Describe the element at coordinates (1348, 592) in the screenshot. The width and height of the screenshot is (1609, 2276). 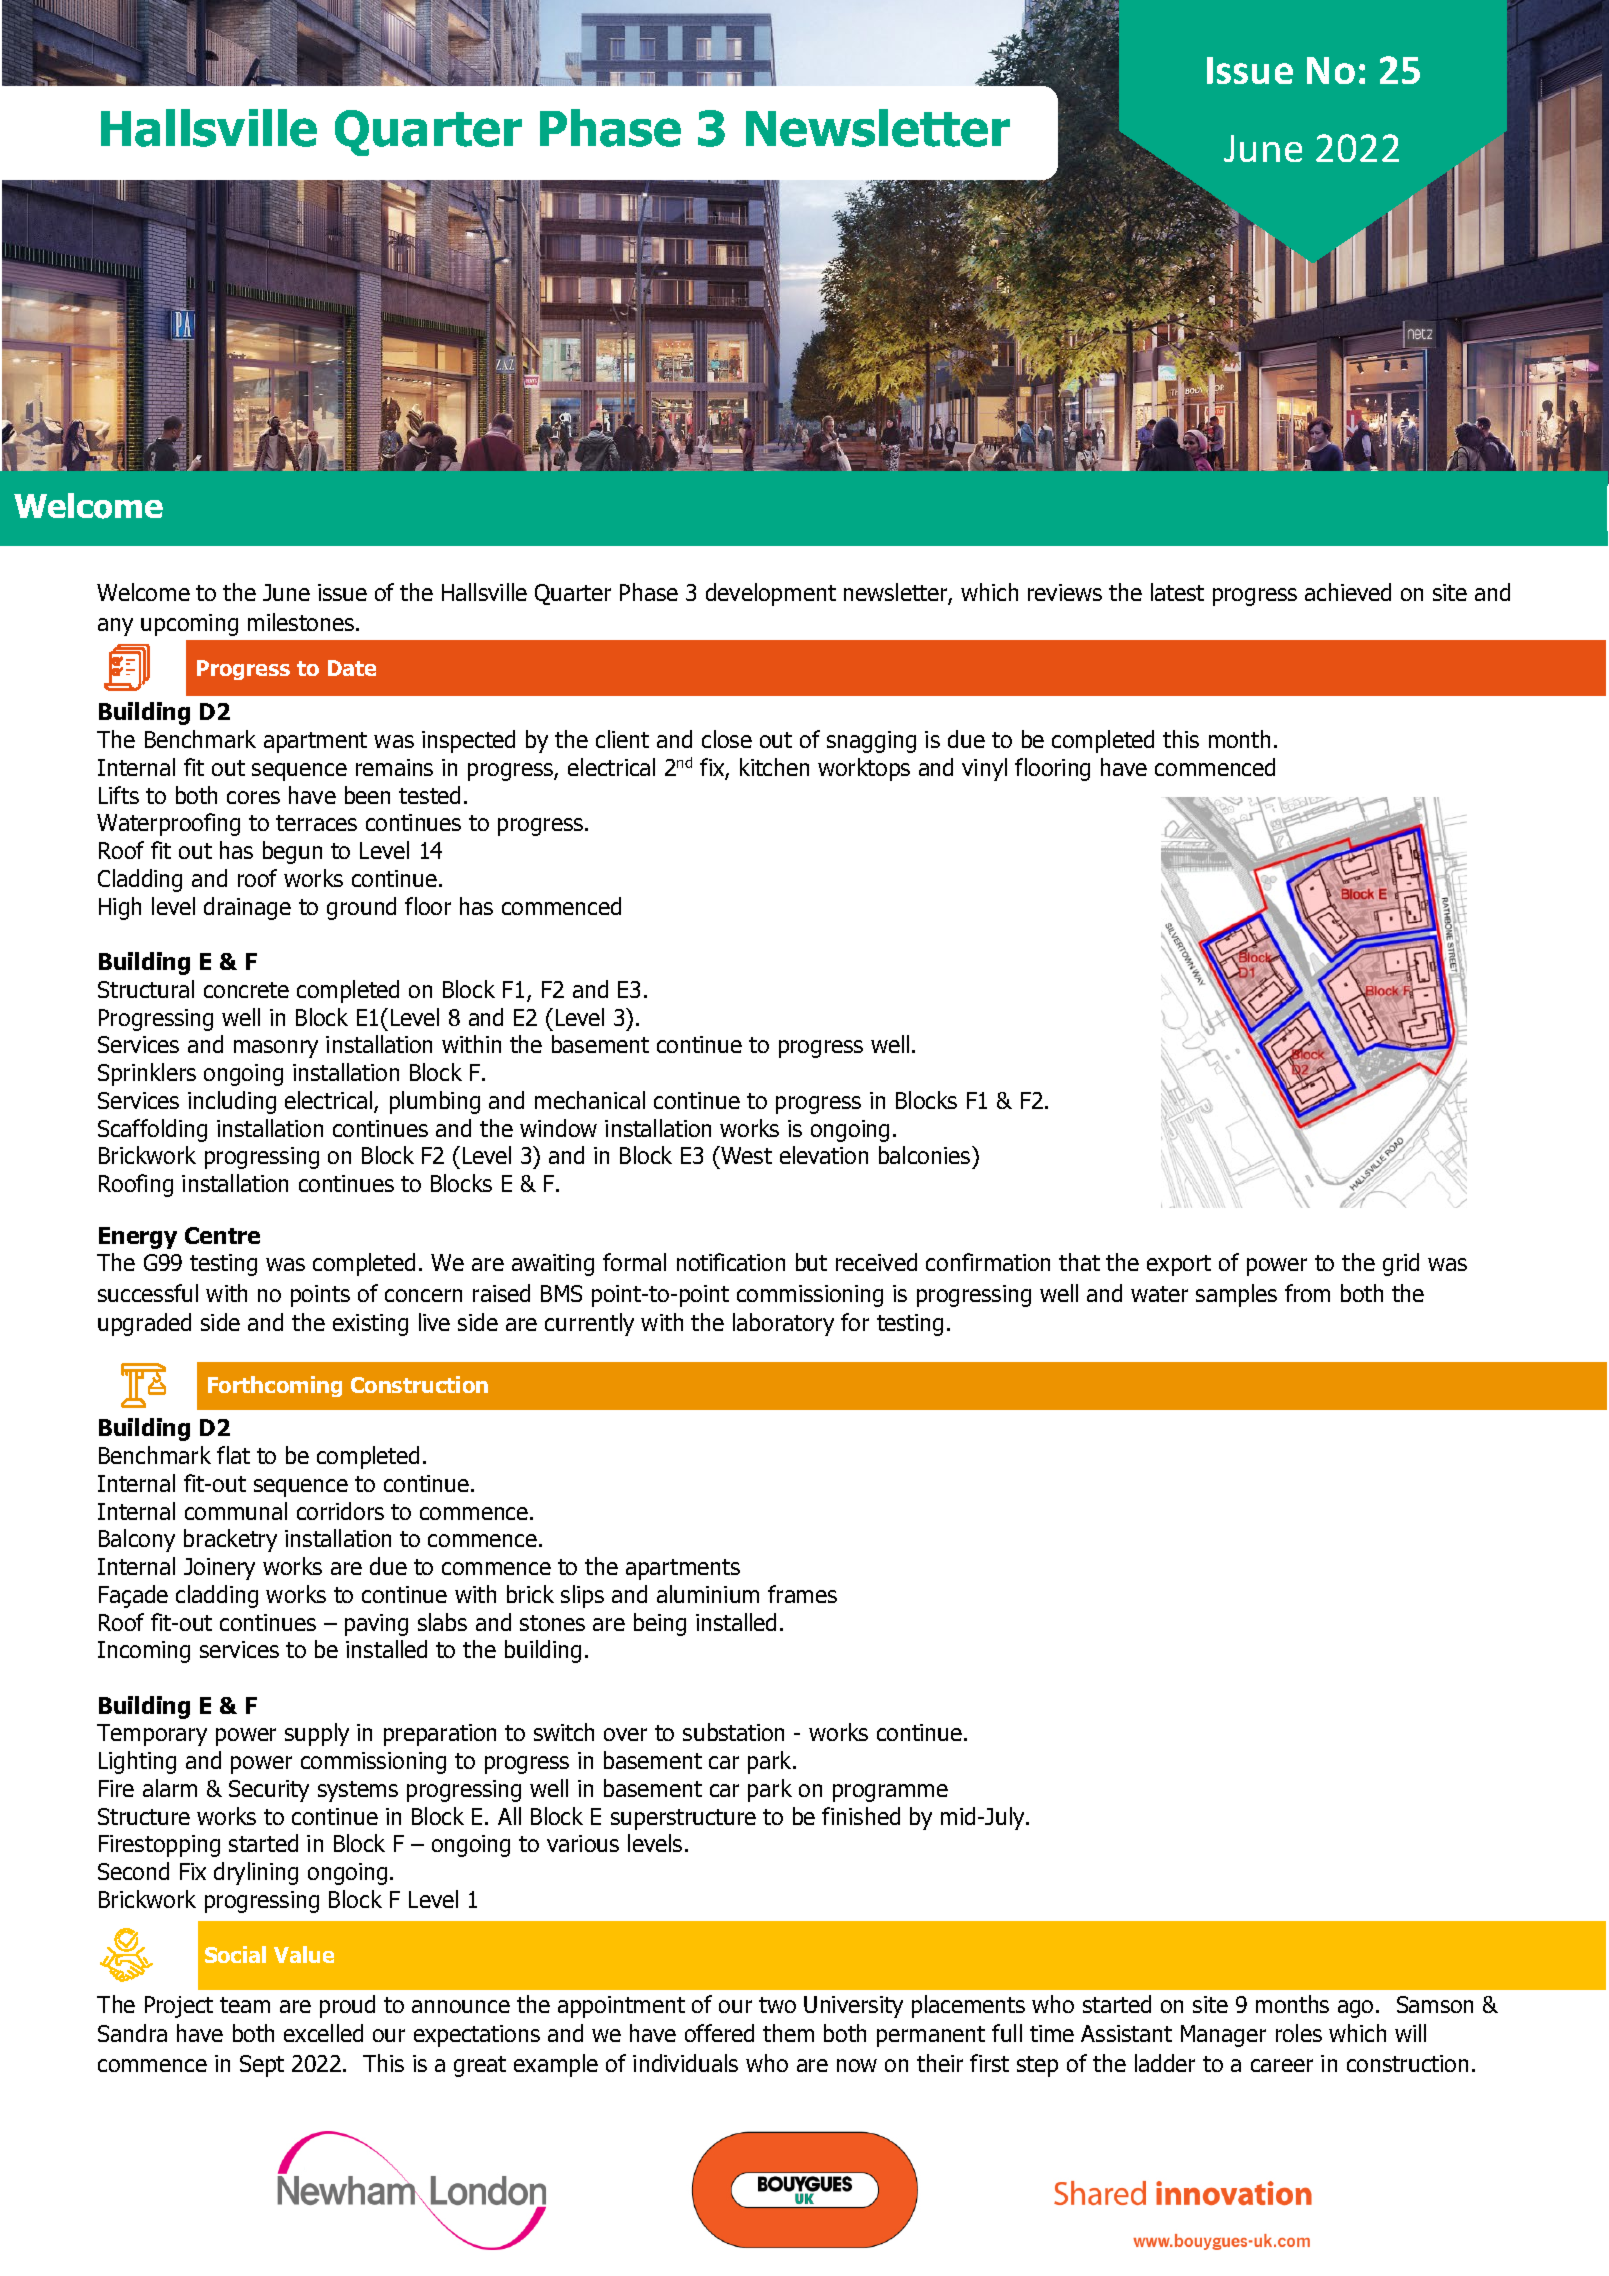
I see `achieved` at that location.
